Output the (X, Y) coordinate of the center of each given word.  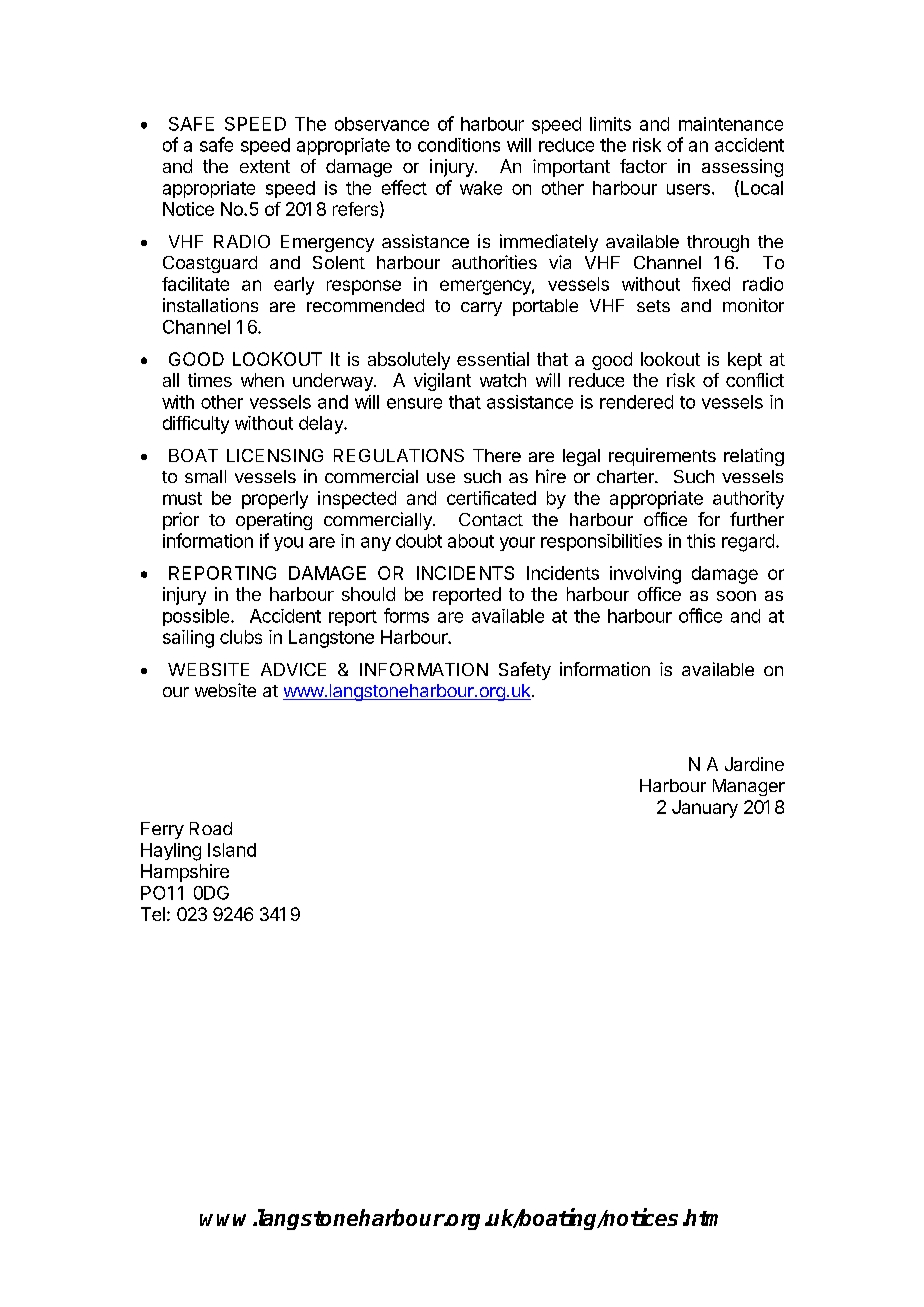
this (701, 541)
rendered (636, 402)
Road (211, 828)
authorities (494, 262)
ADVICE (293, 669)
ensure (414, 403)
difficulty (196, 425)
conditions (459, 145)
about (471, 541)
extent (265, 166)
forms (406, 615)
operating (274, 521)
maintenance (731, 124)
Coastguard (210, 264)
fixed (711, 284)
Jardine (754, 764)
